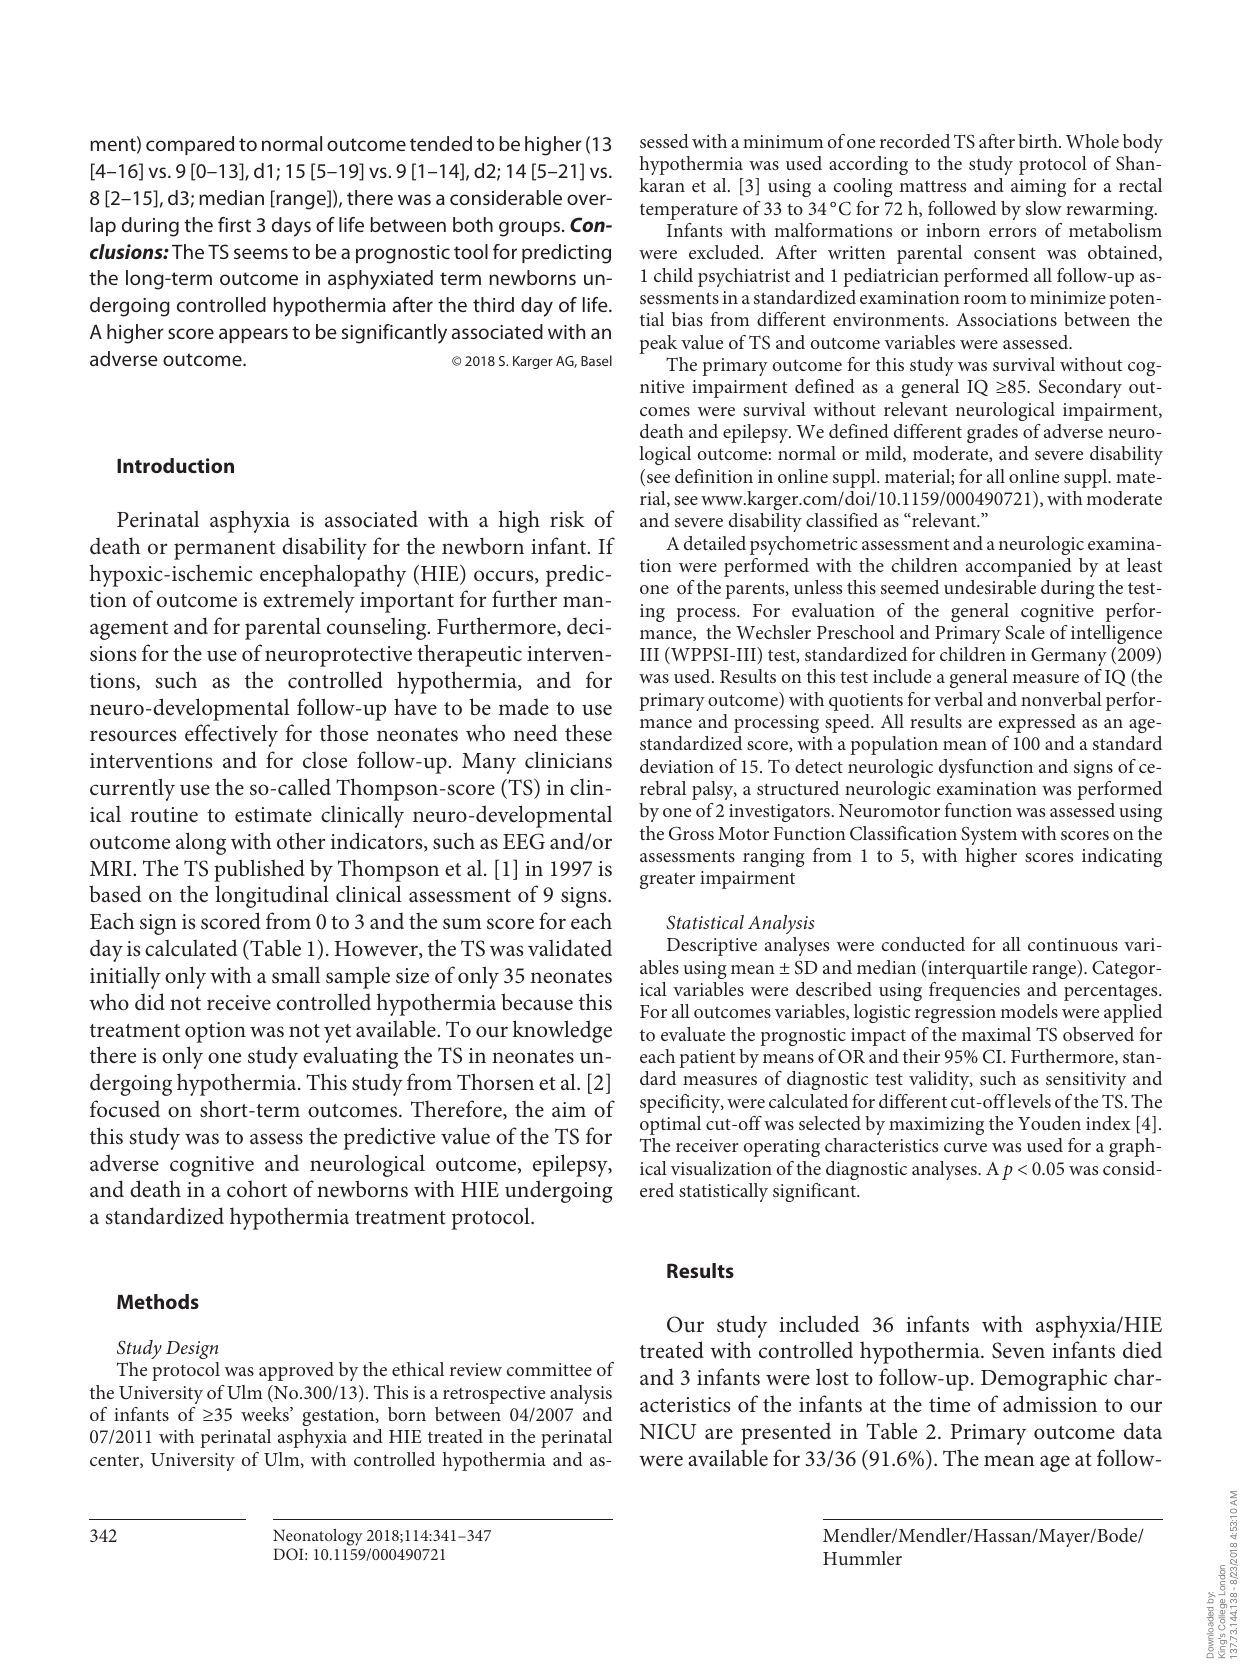 The width and height of the screenshot is (1252, 1670). Describe the element at coordinates (689, 211) in the screenshot. I see `temperature` at that location.
